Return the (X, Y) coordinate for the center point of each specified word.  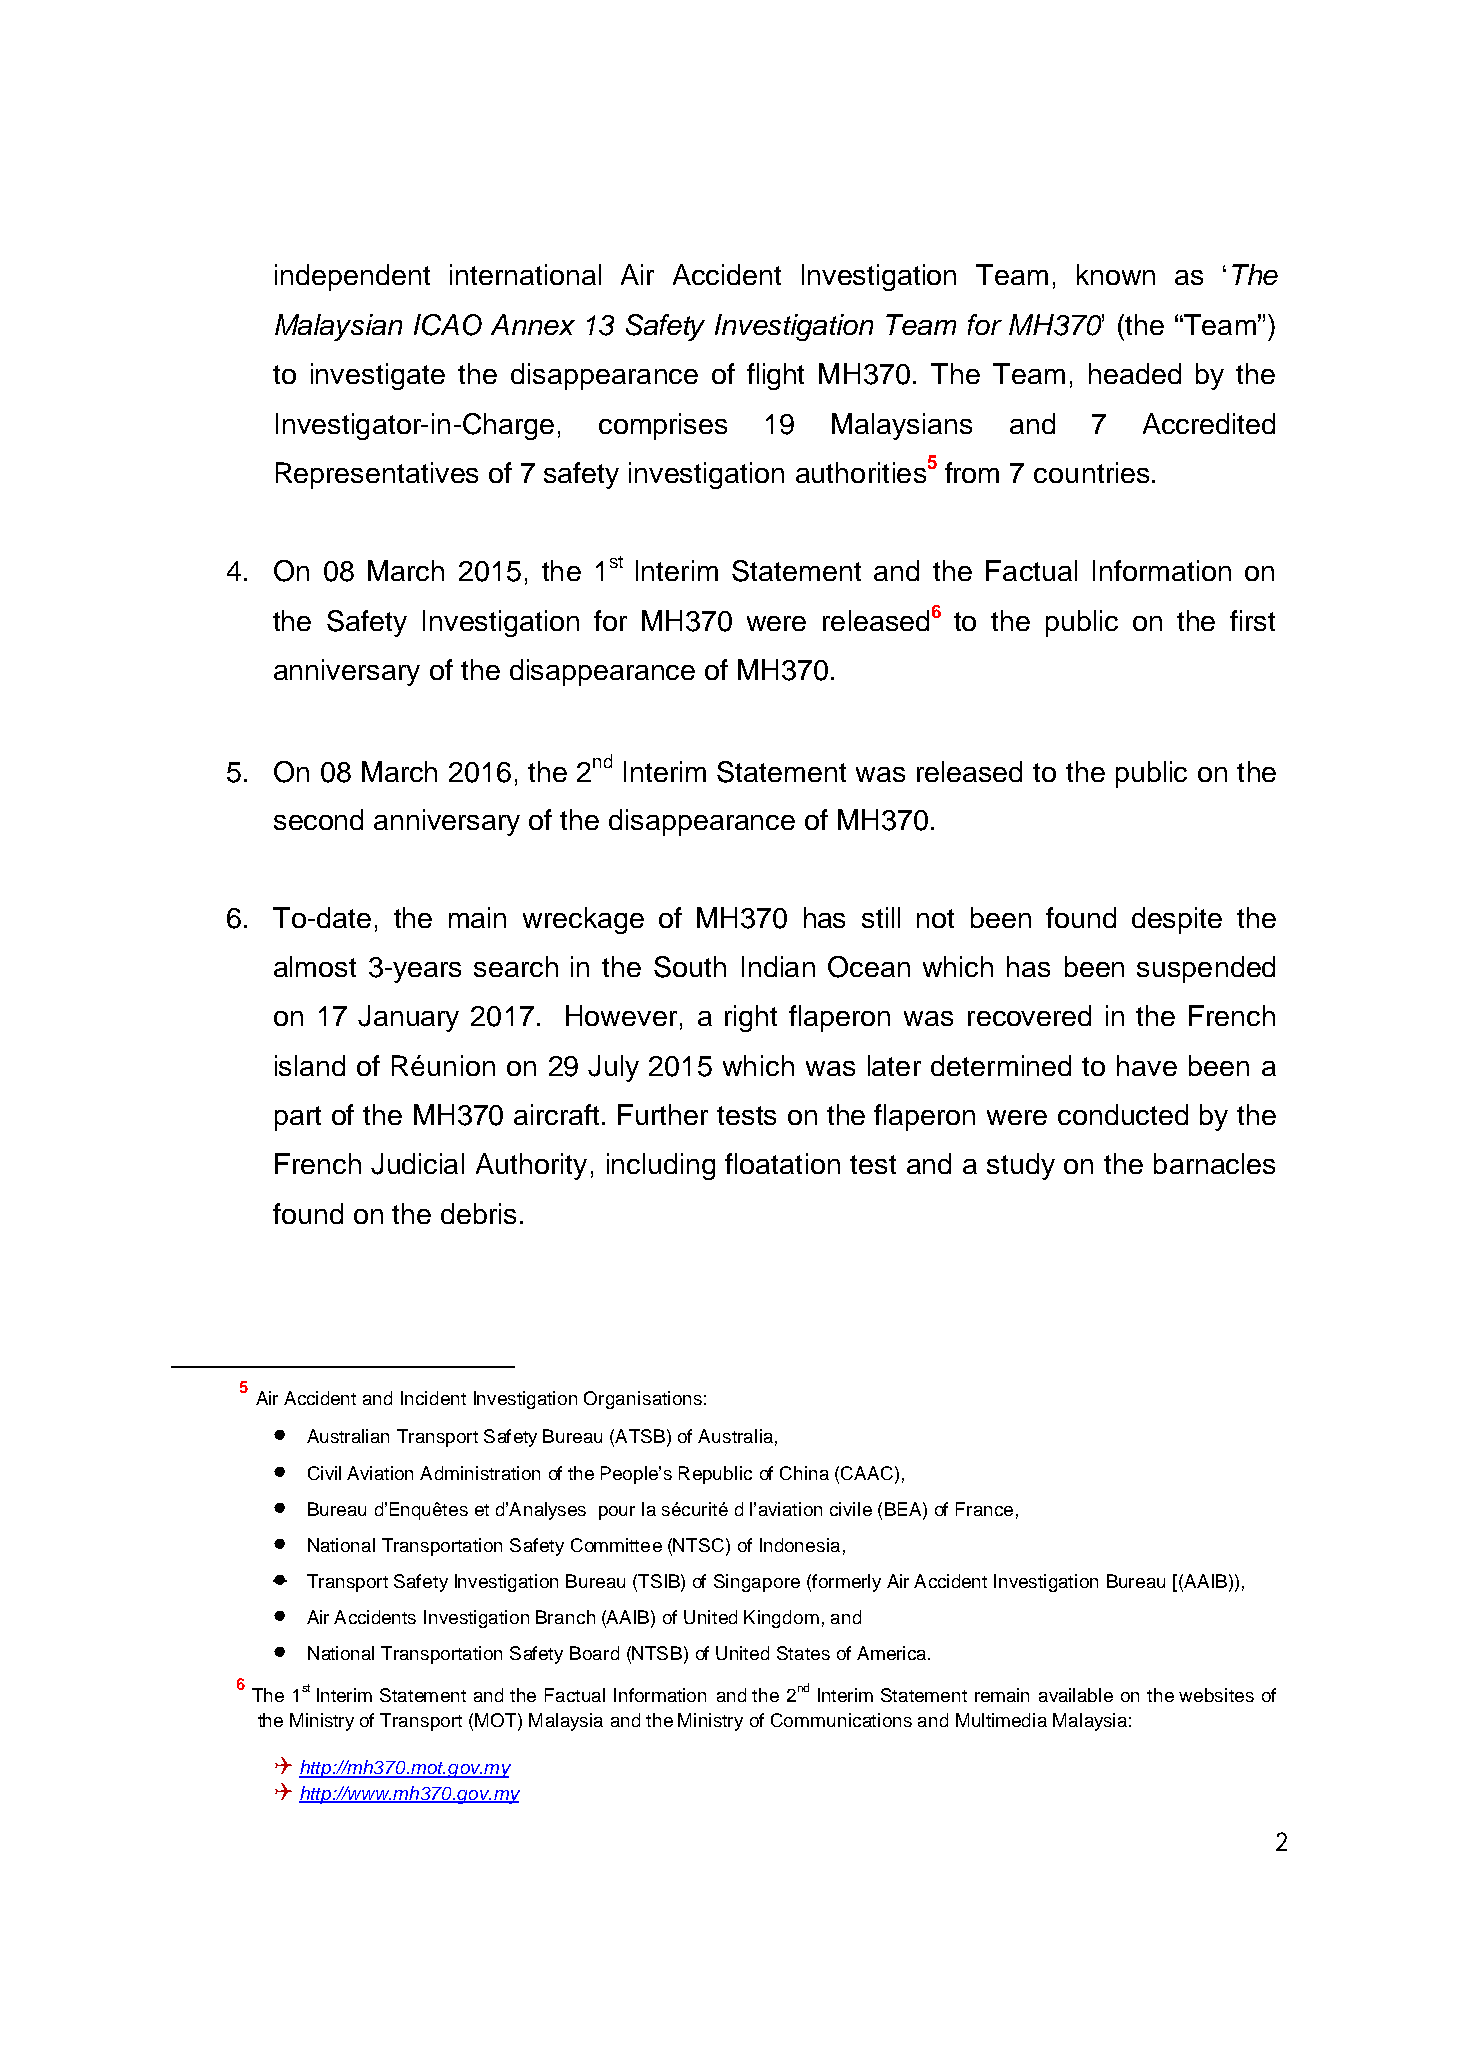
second (318, 819)
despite (1177, 920)
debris (478, 1213)
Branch (565, 1617)
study (1021, 1166)
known (1116, 274)
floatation (782, 1163)
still (881, 917)
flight (775, 376)
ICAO (448, 325)
